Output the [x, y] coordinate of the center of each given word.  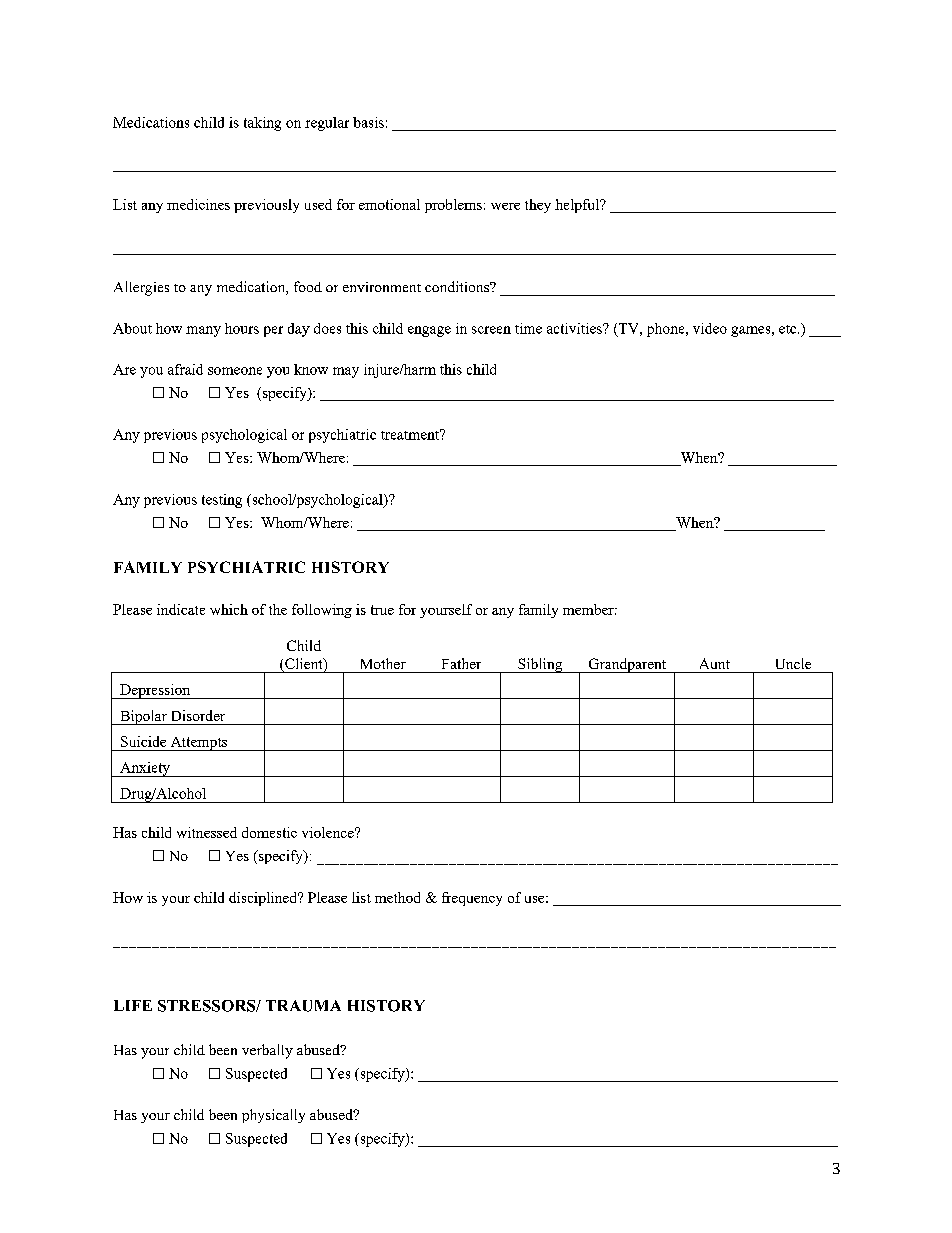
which [229, 609]
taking [262, 124]
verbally [267, 1051]
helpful [578, 206]
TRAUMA [303, 1006]
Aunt [715, 663]
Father [461, 663]
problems [453, 206]
